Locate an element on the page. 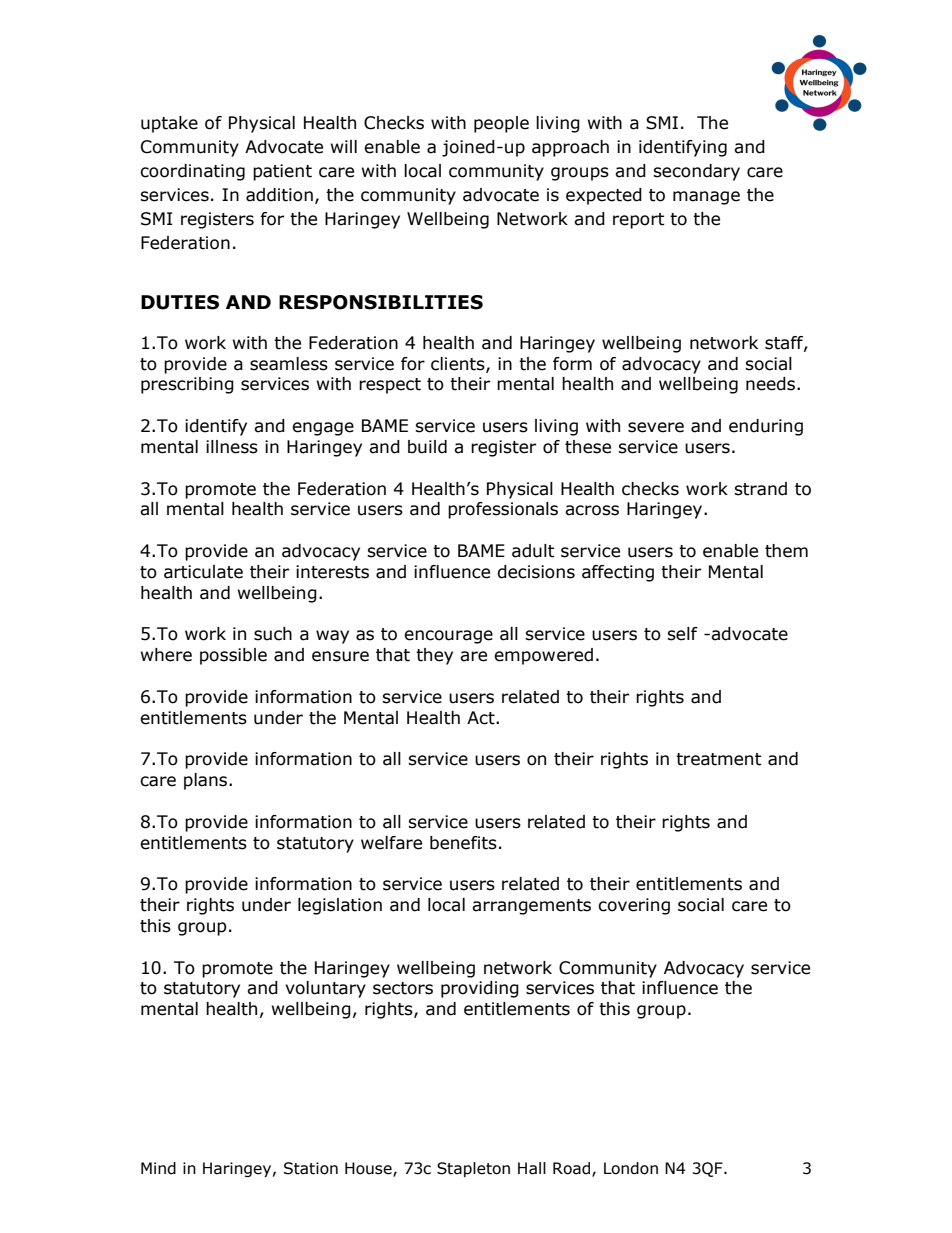 This page has width=952, height=1233. people is located at coordinates (501, 124).
